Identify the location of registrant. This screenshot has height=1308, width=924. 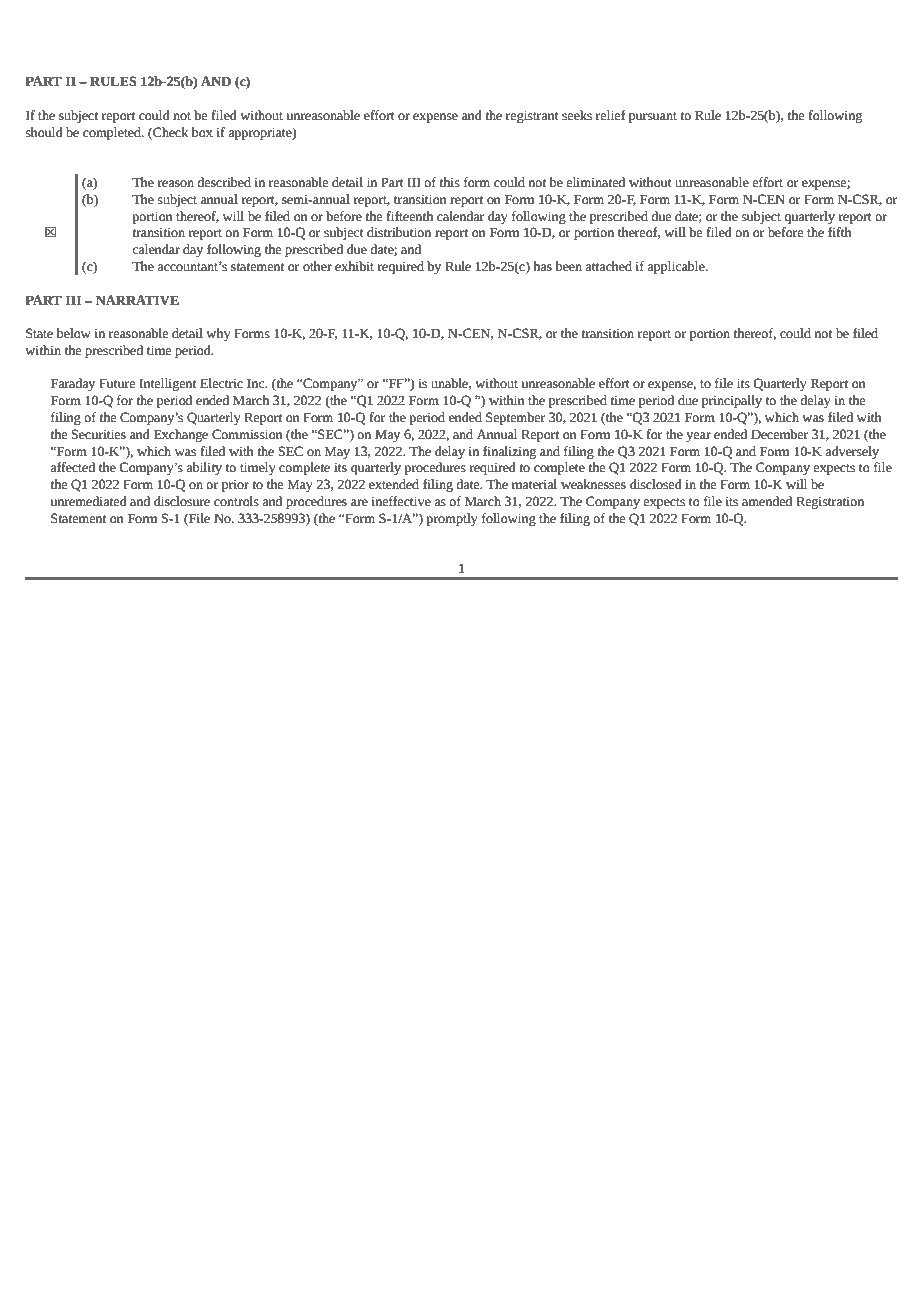
(532, 116).
